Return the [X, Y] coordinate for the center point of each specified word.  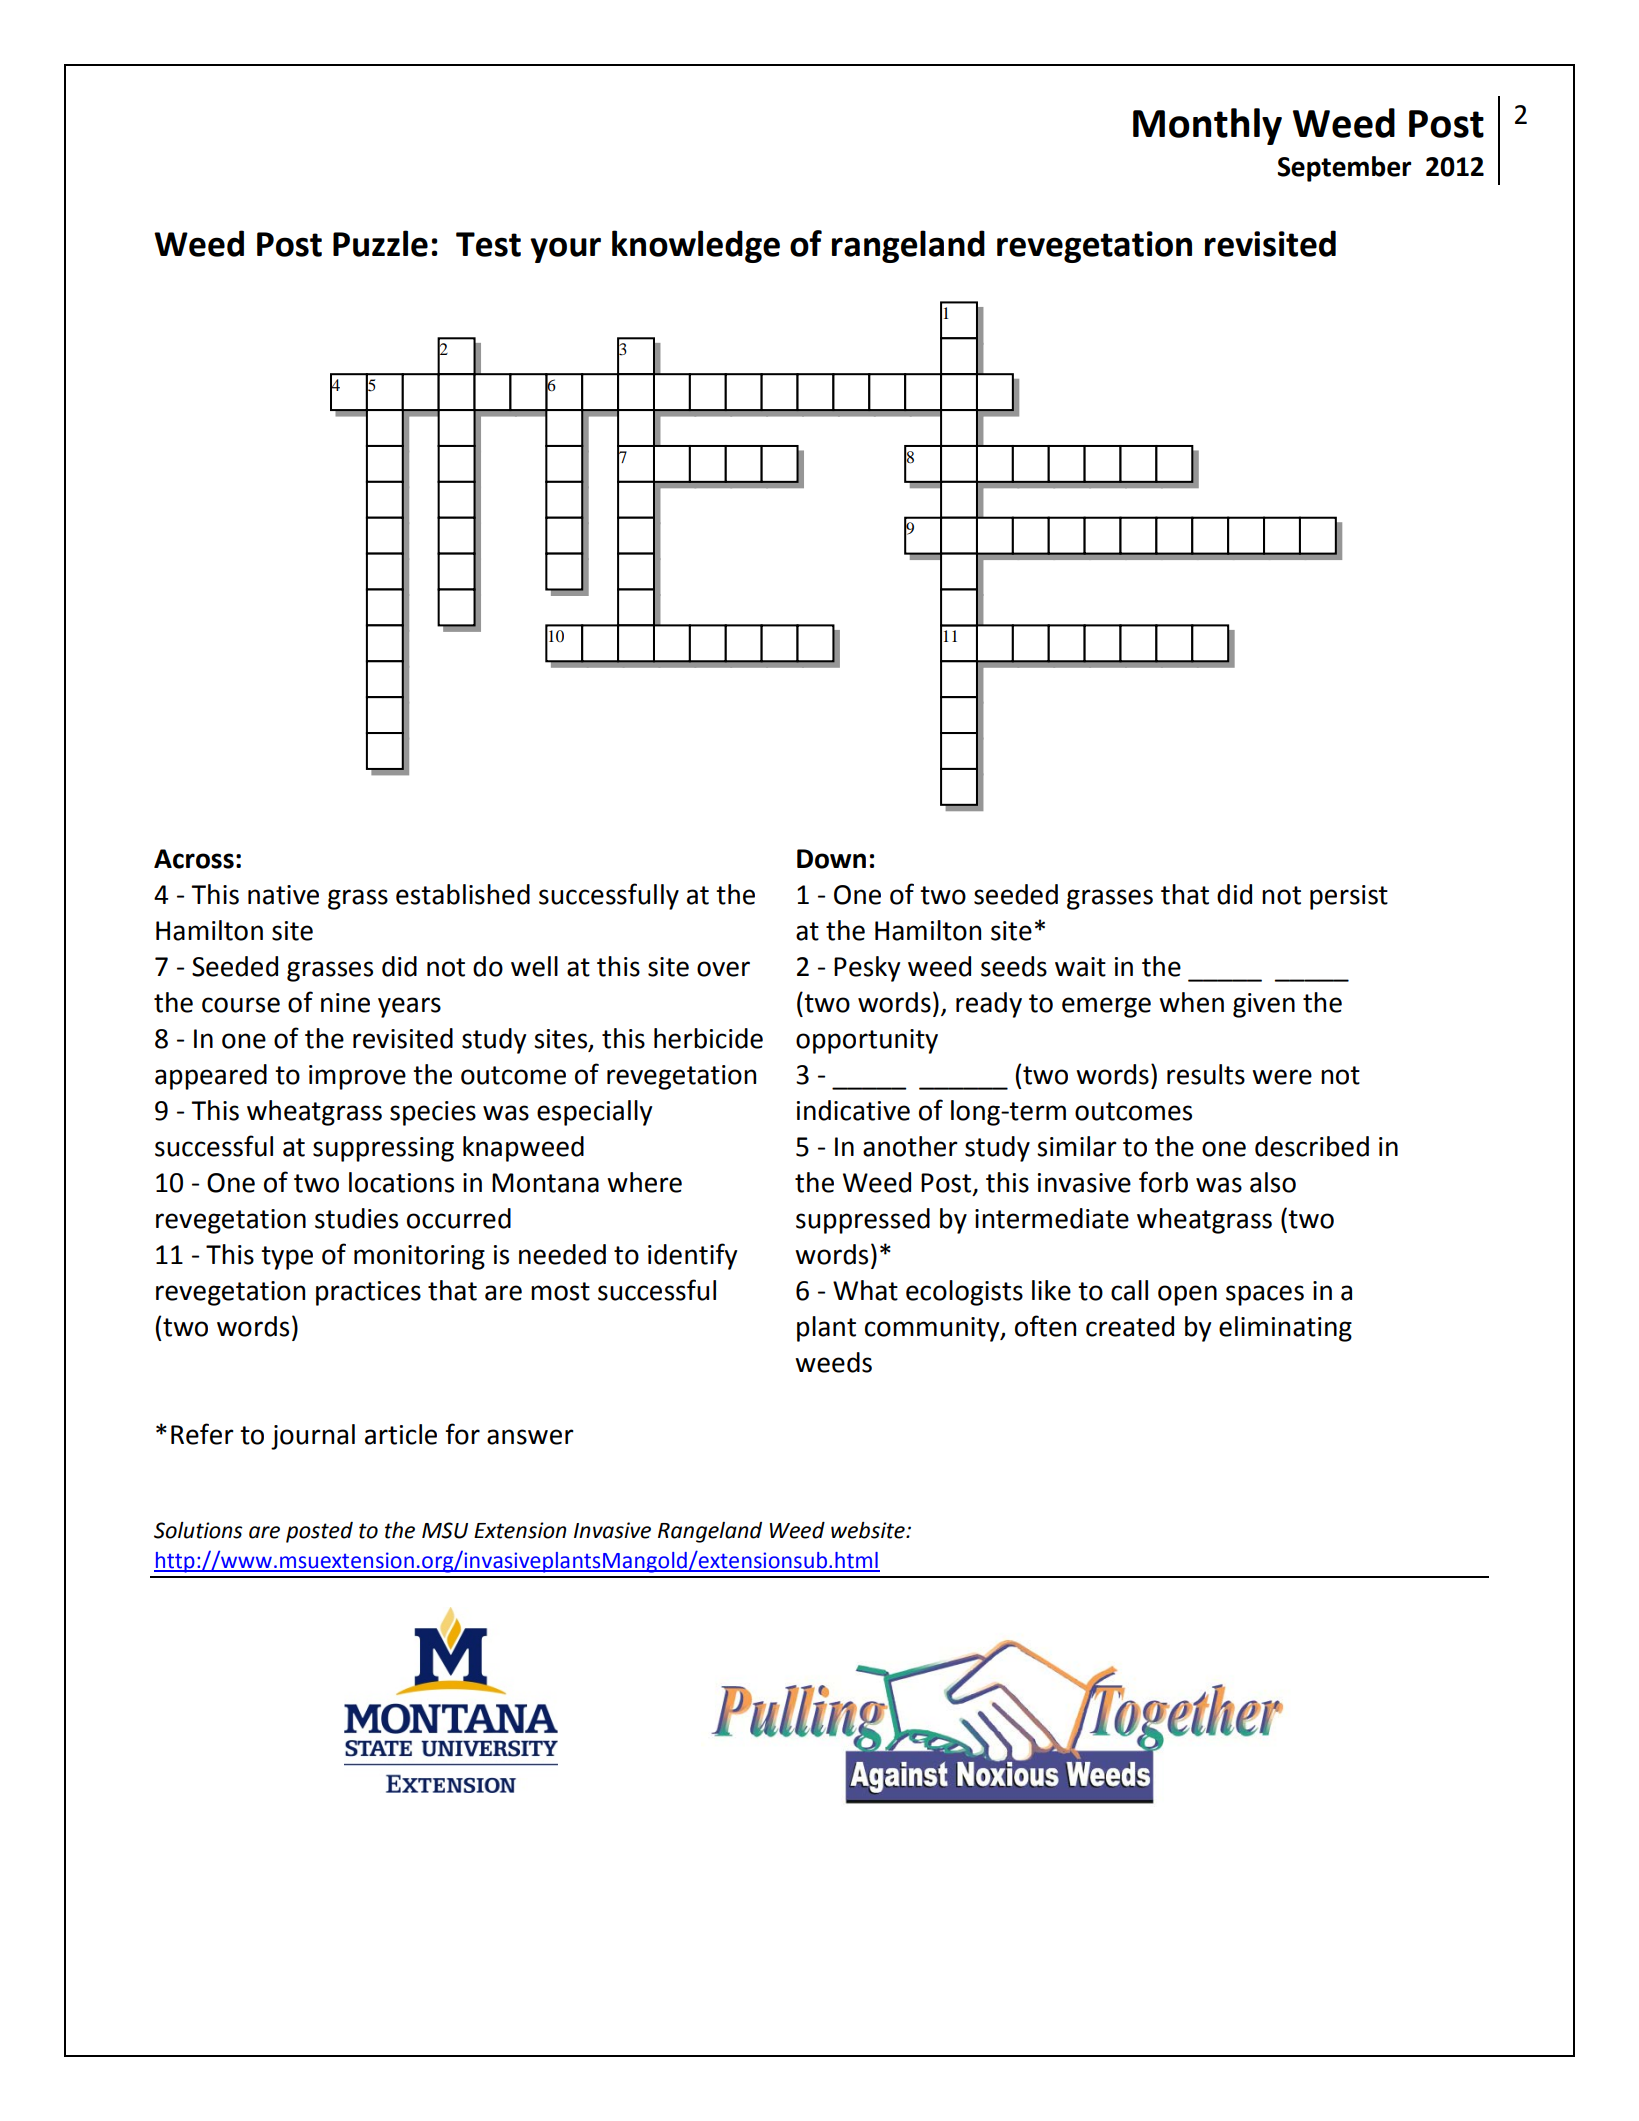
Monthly [1207, 126]
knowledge [696, 246]
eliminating [1285, 1329]
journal [313, 1437]
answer [530, 1437]
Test [488, 244]
